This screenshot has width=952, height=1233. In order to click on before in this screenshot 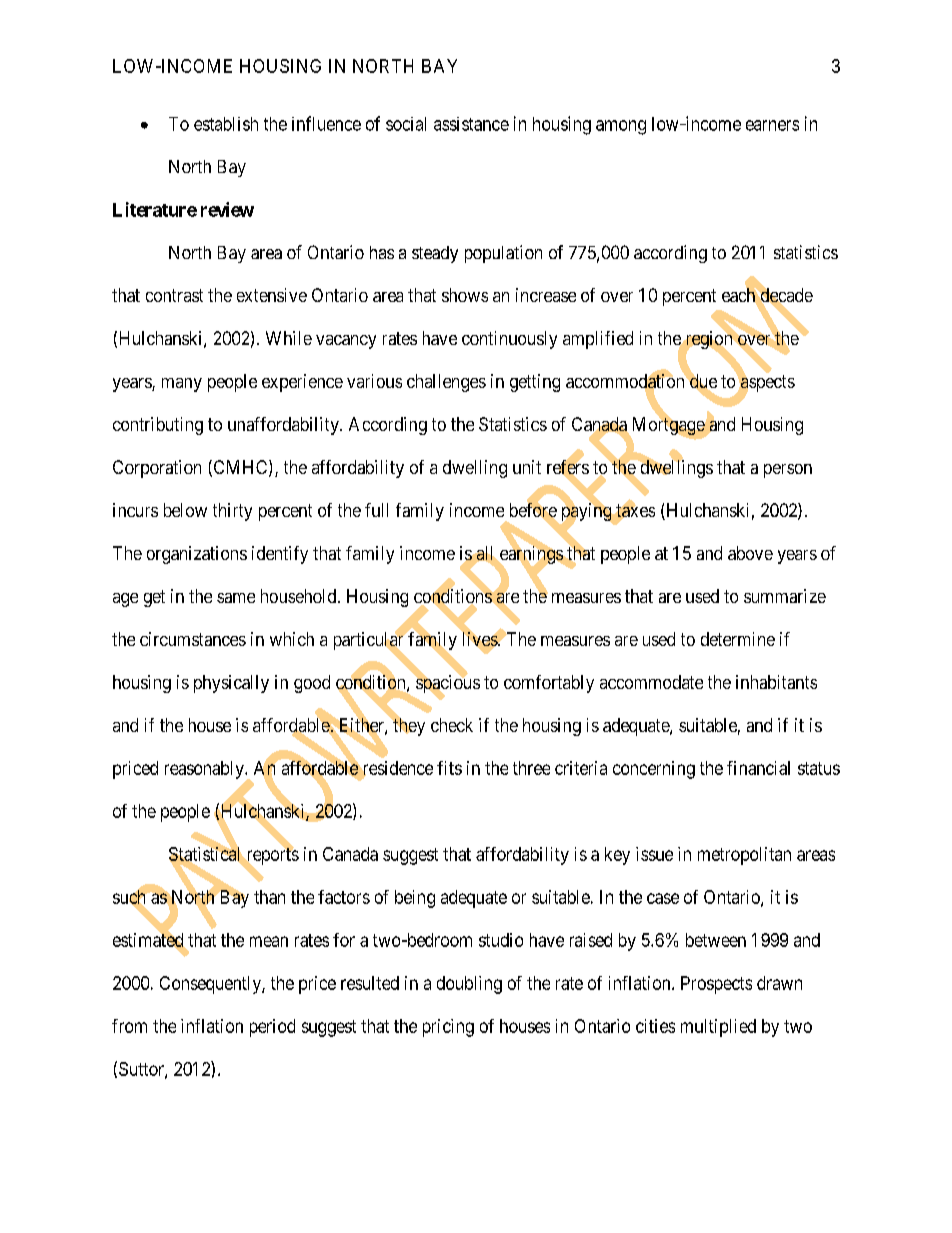, I will do `click(533, 511)`.
